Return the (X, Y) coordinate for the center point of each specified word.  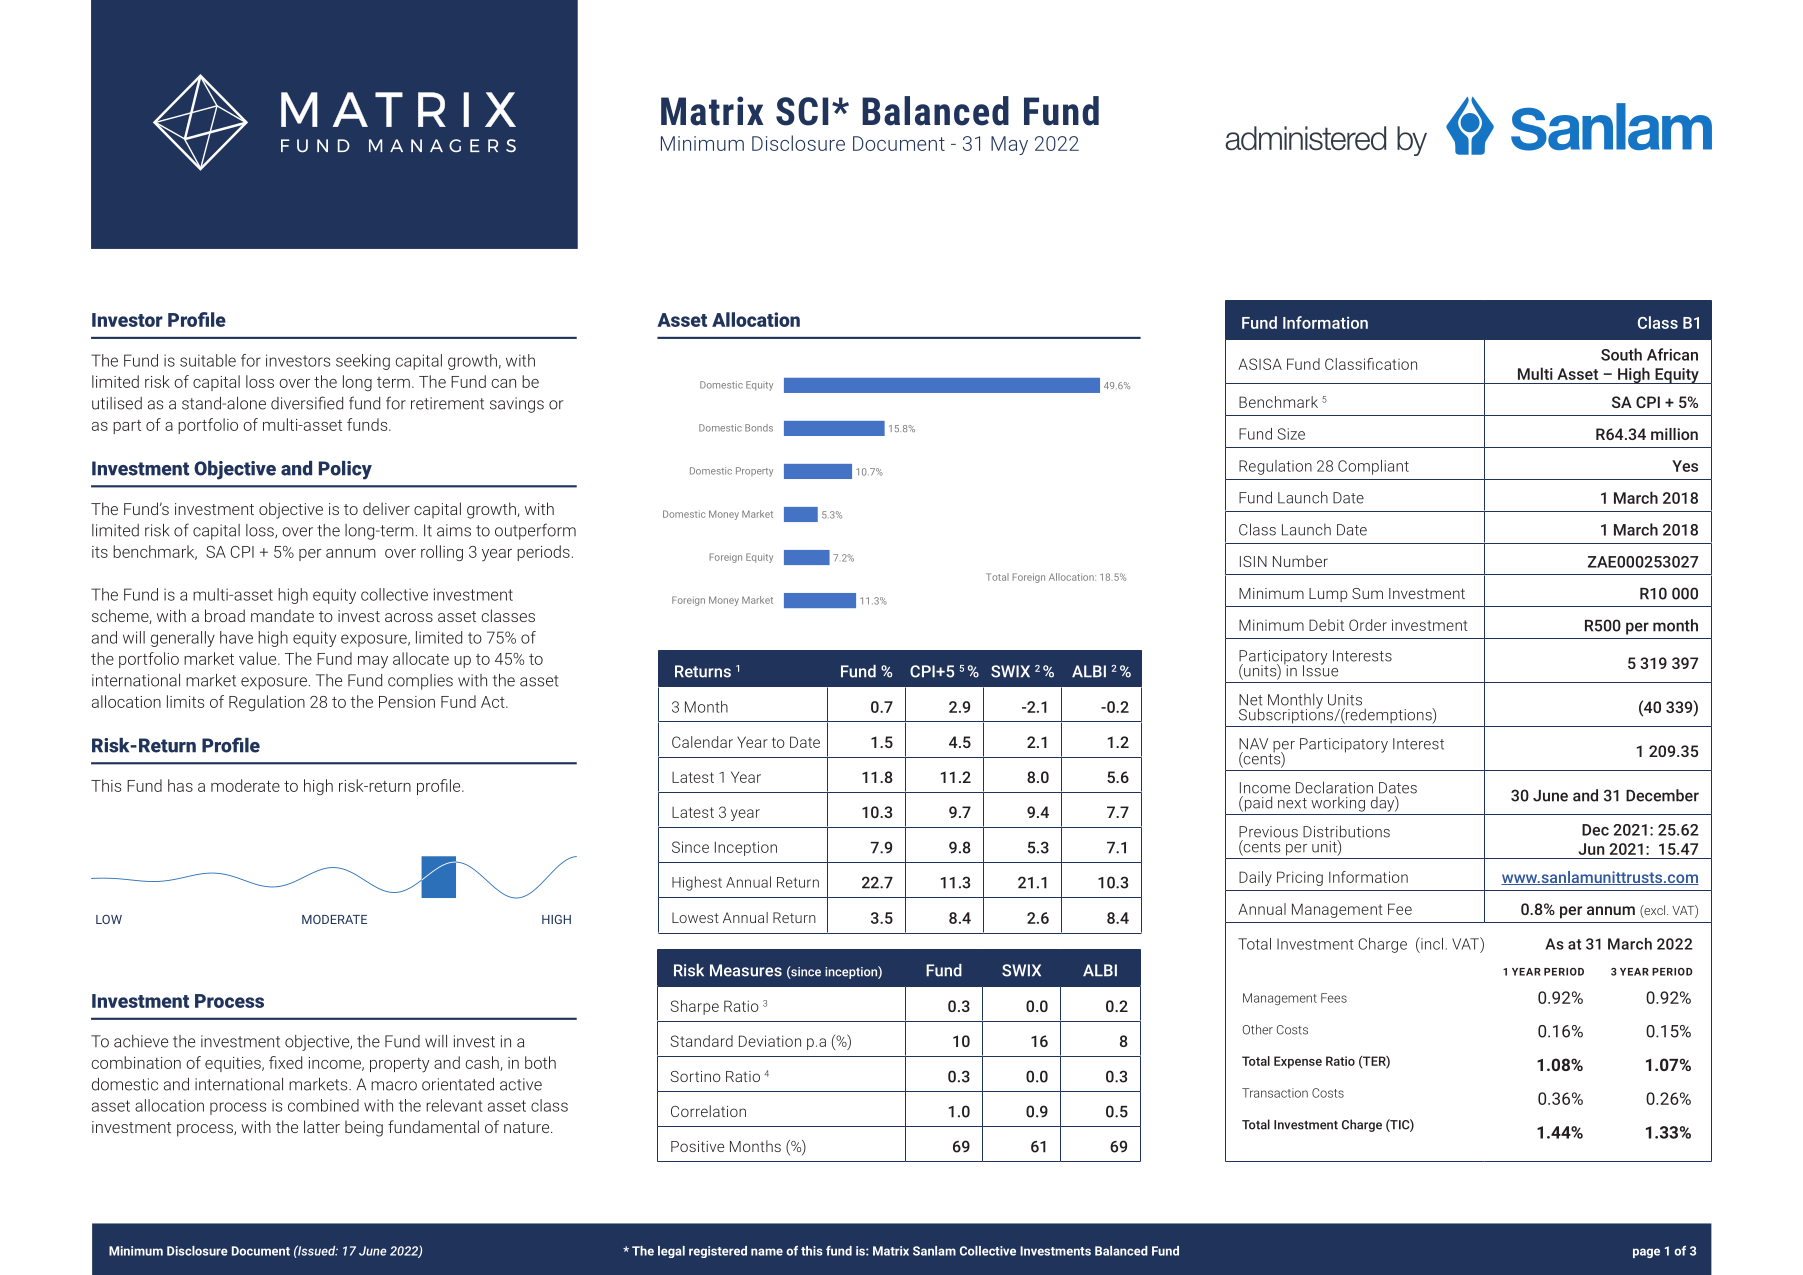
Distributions (1346, 831)
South (1621, 354)
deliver (386, 508)
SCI (802, 111)
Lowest (695, 917)
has (180, 785)
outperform (535, 531)
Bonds (759, 428)
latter (322, 1126)
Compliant (1373, 467)
